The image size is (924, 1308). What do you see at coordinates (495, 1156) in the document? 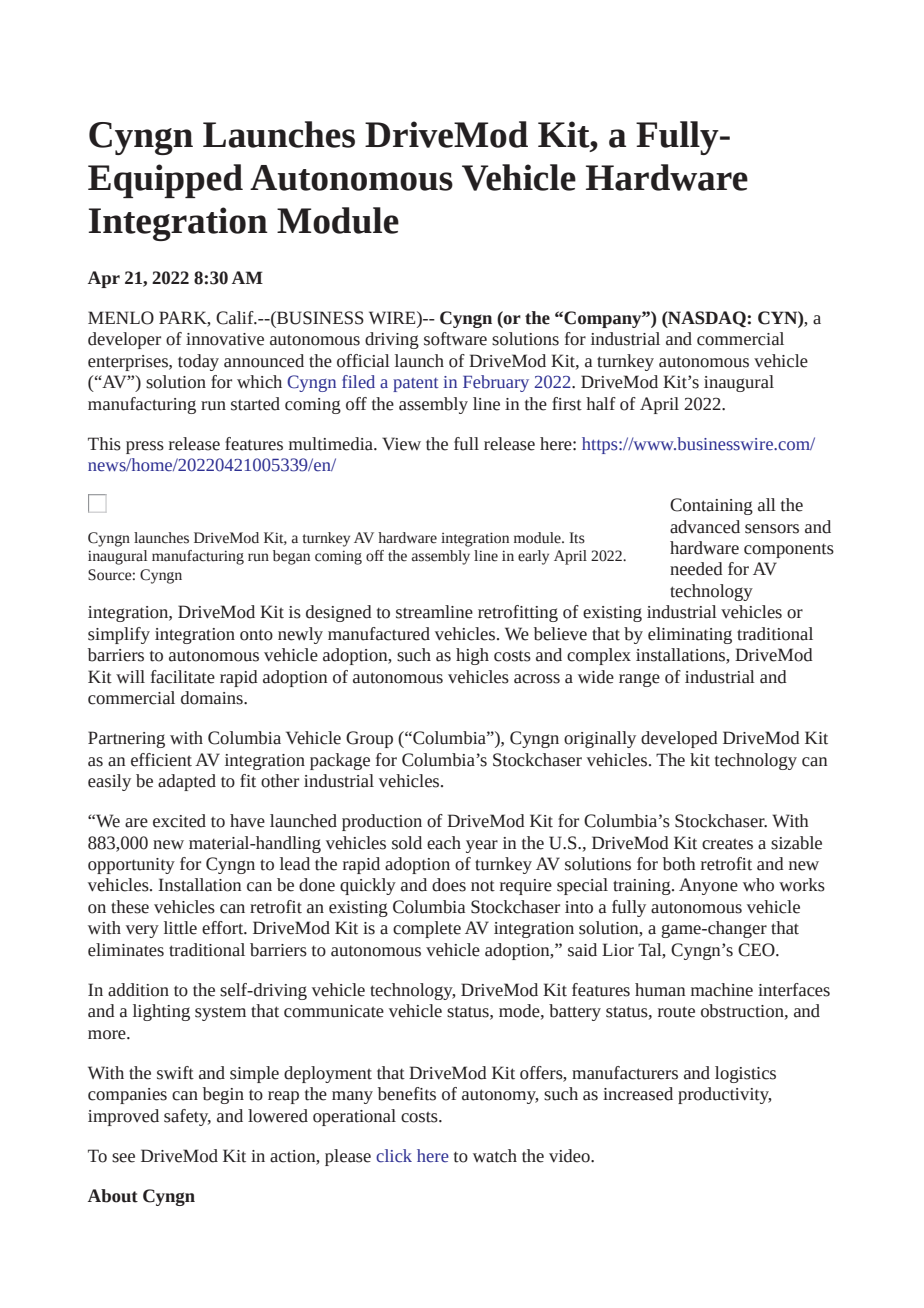
I see `watch` at bounding box center [495, 1156].
